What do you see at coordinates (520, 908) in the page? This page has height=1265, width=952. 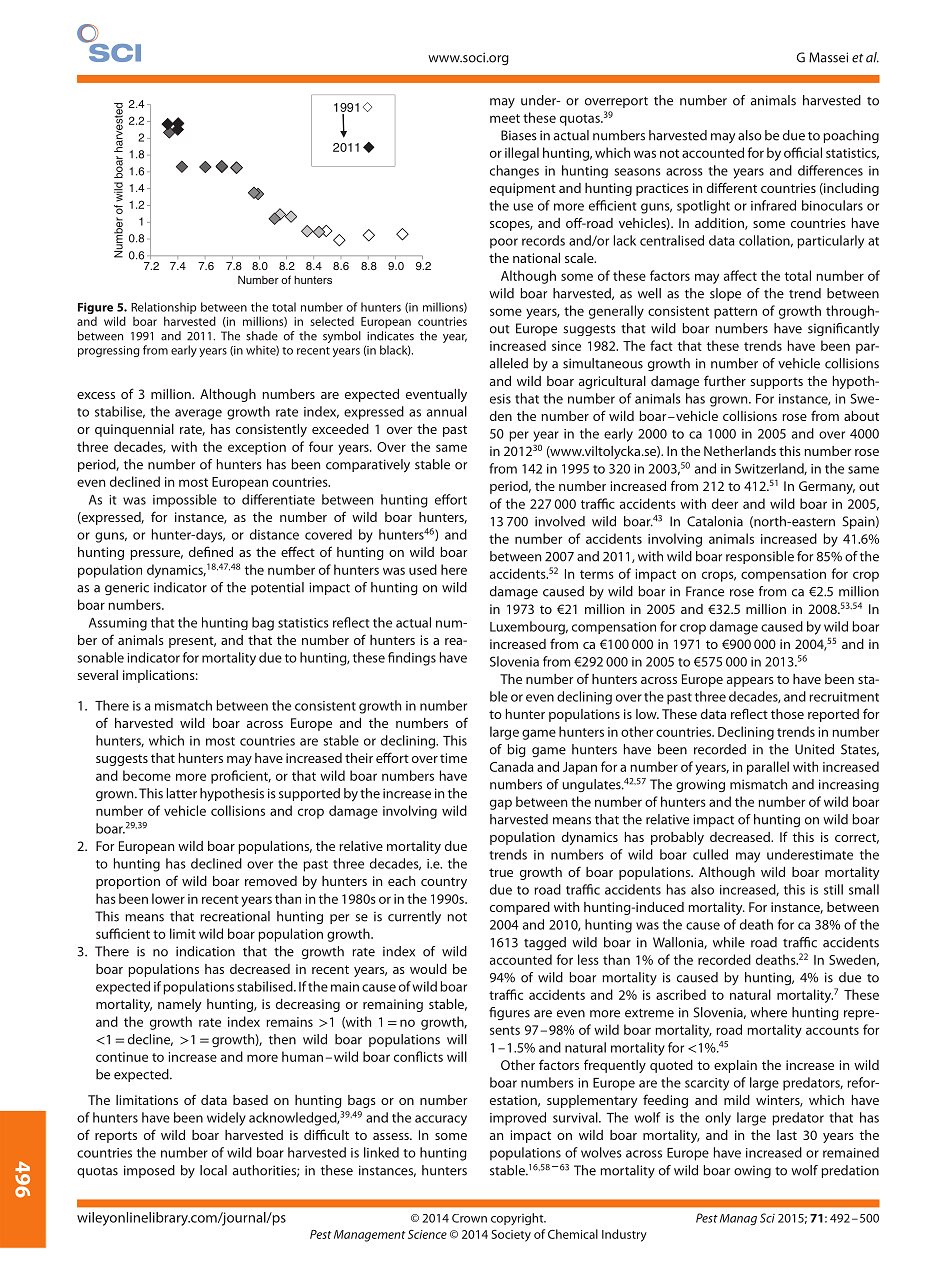 I see `compared` at bounding box center [520, 908].
